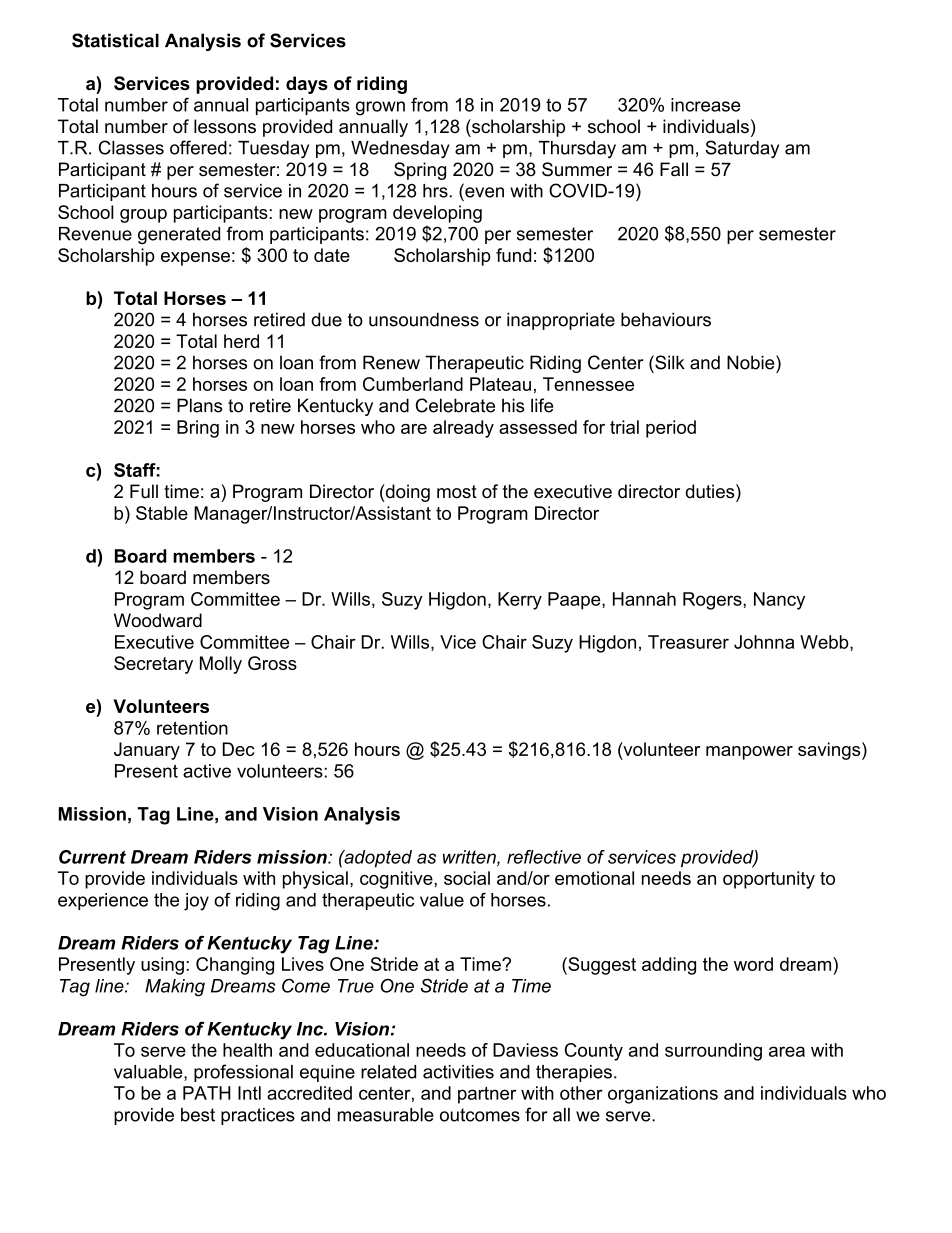 The height and width of the screenshot is (1233, 952). I want to click on Rogers, so click(713, 601).
